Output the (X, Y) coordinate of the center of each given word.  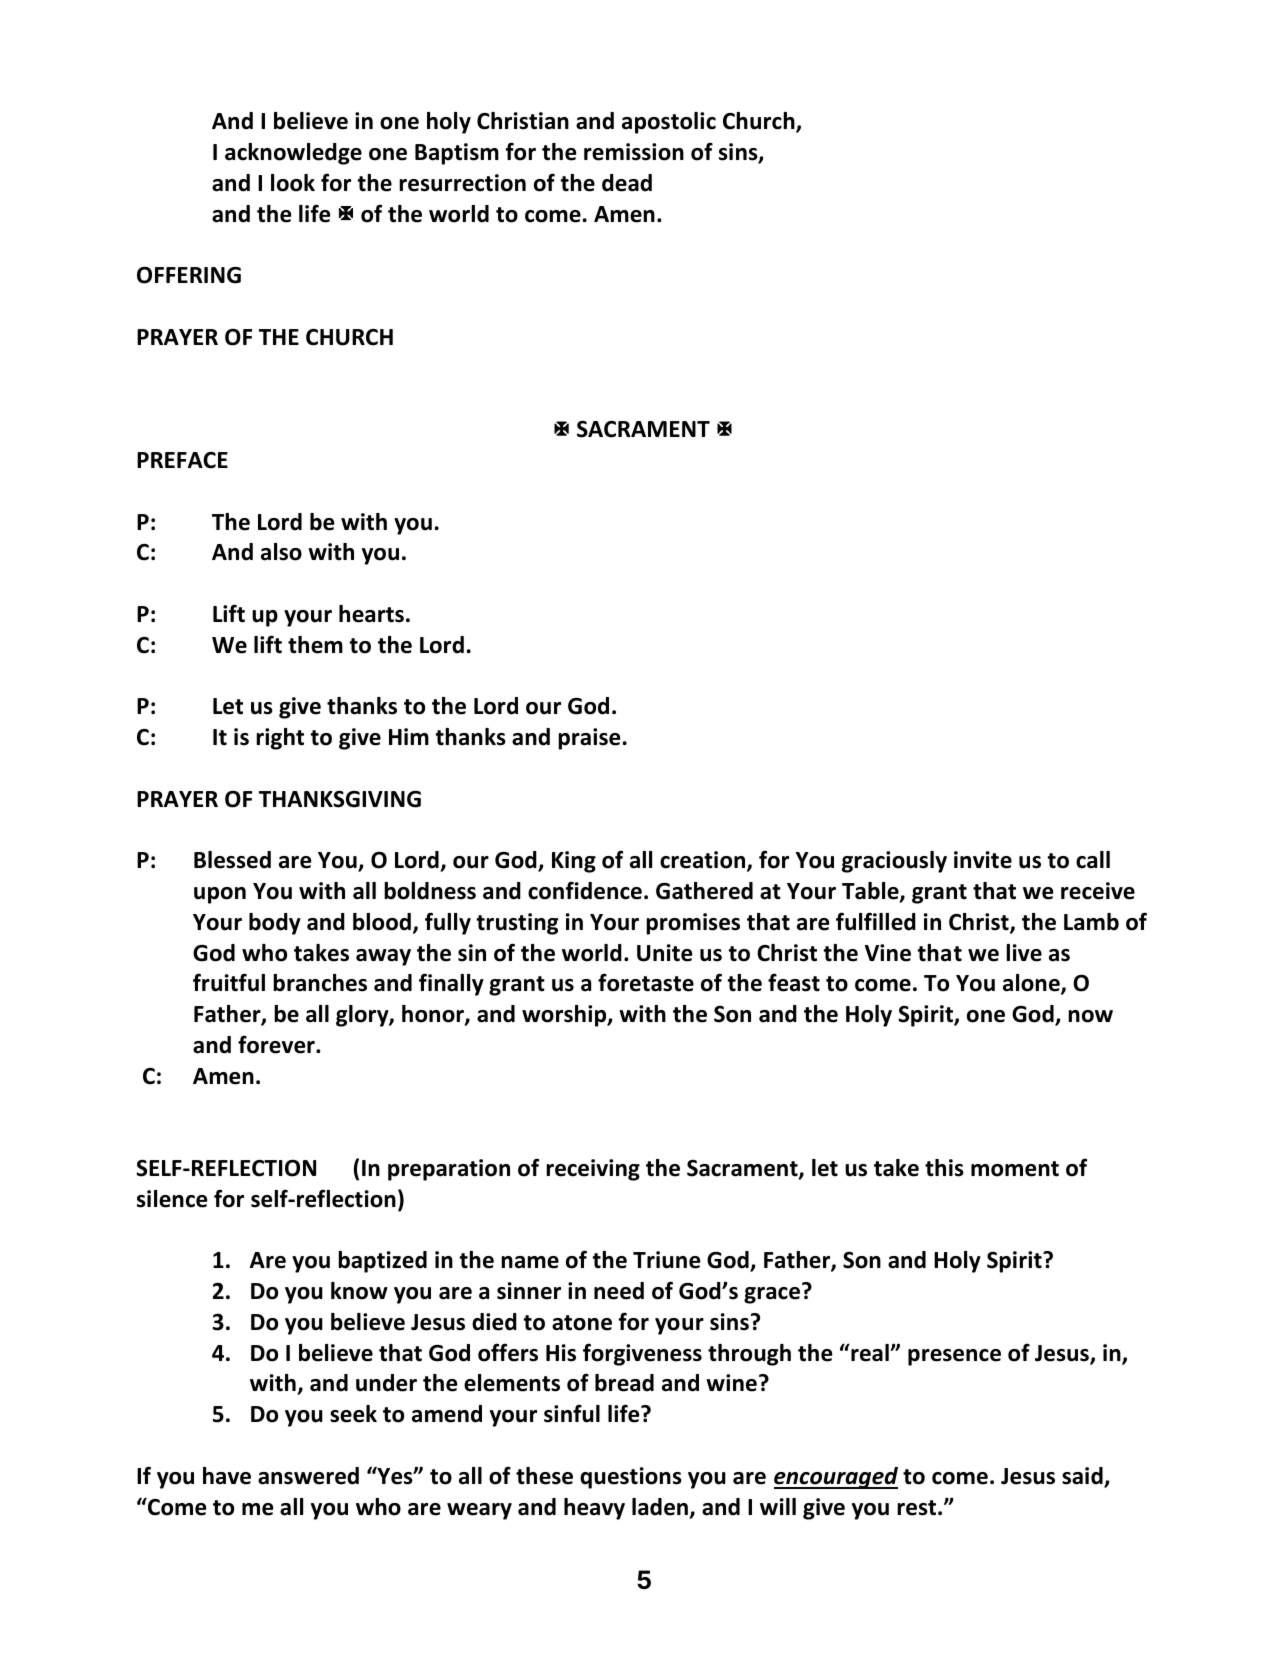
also (281, 552)
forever (277, 1044)
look (293, 183)
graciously (894, 862)
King (574, 862)
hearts (371, 614)
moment (1015, 1169)
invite (983, 860)
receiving (593, 1170)
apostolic (669, 123)
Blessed (232, 860)
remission (634, 152)
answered (308, 1476)
